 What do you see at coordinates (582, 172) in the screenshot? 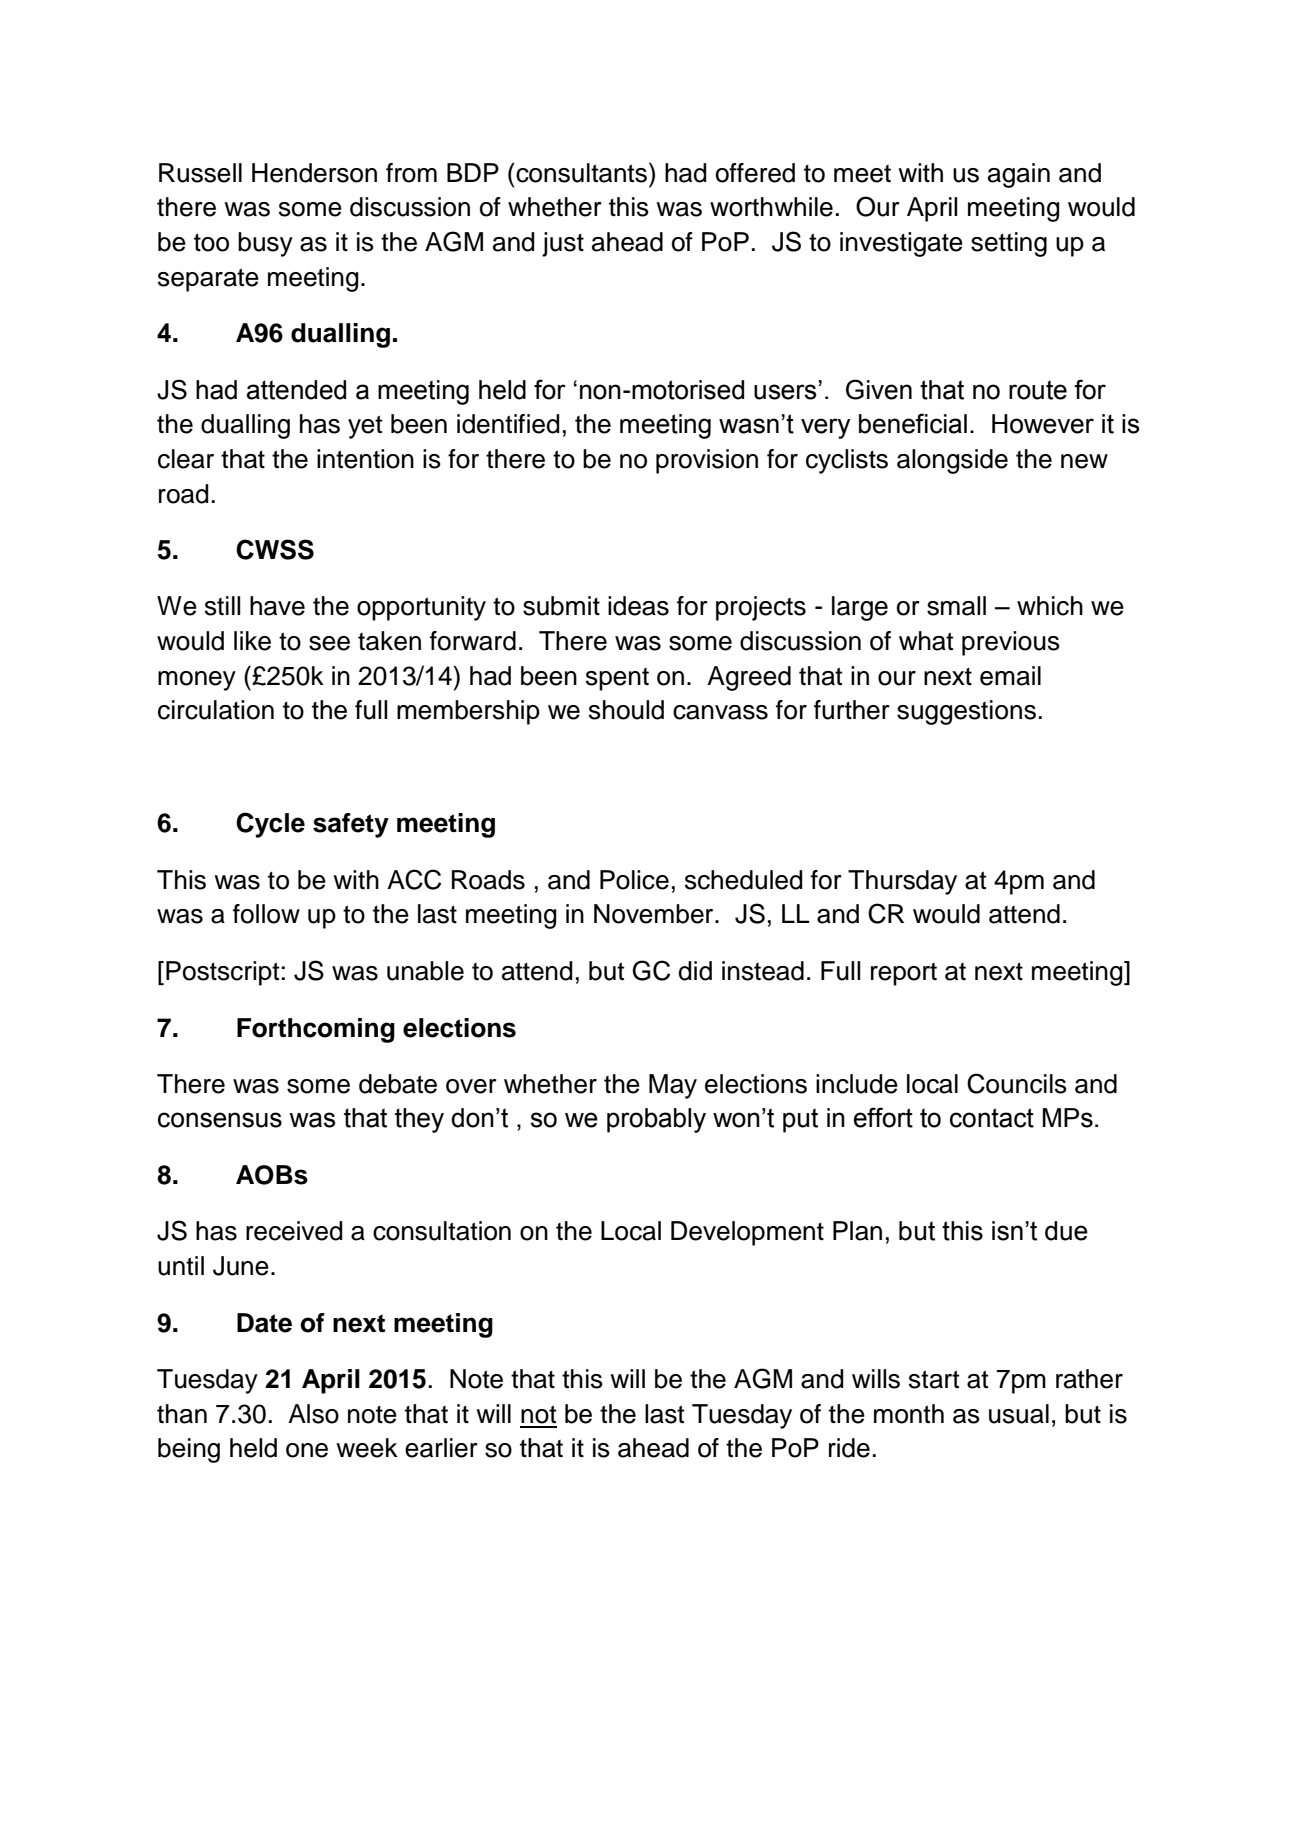
I see `consultants` at bounding box center [582, 172].
